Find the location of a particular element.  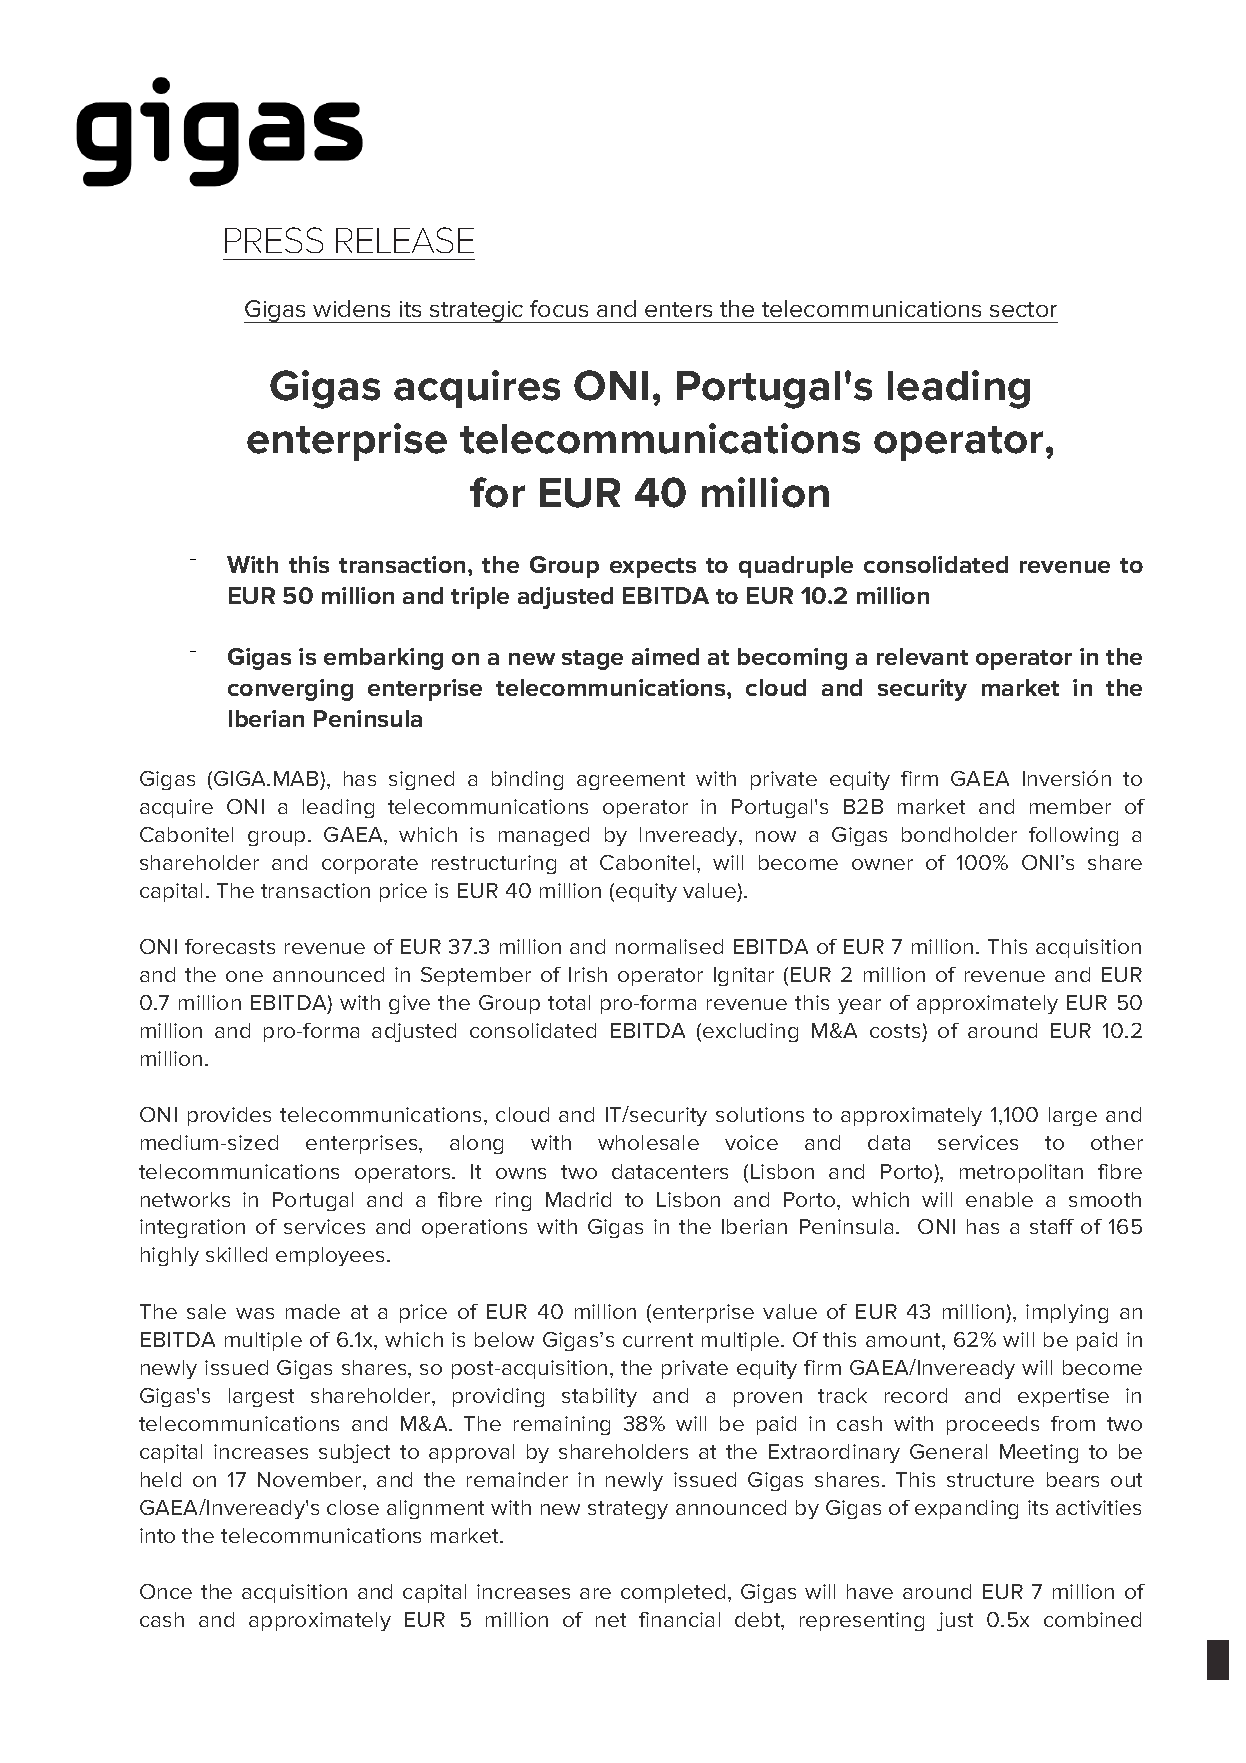

bondholder is located at coordinates (959, 834).
